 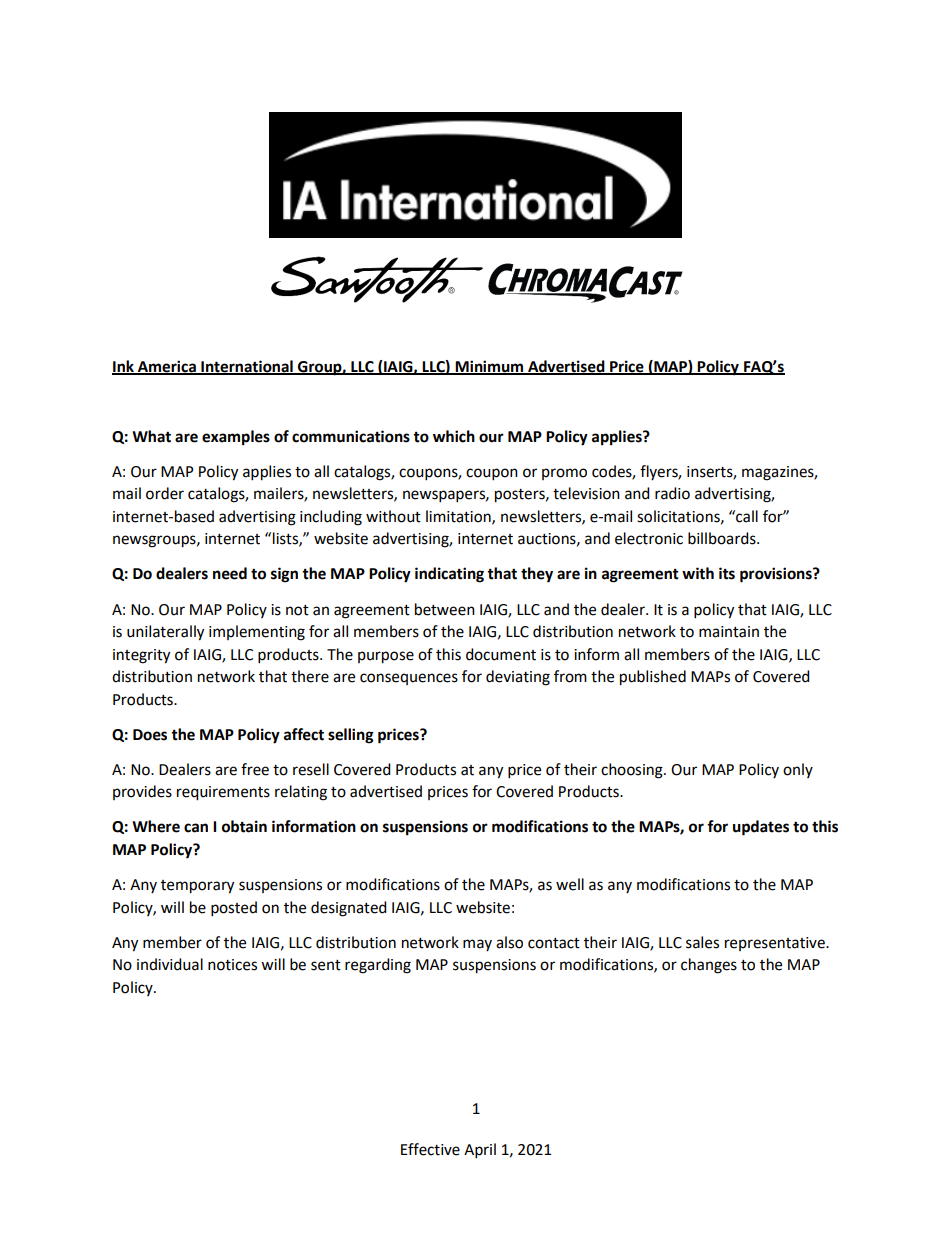 I want to click on may, so click(x=477, y=945).
